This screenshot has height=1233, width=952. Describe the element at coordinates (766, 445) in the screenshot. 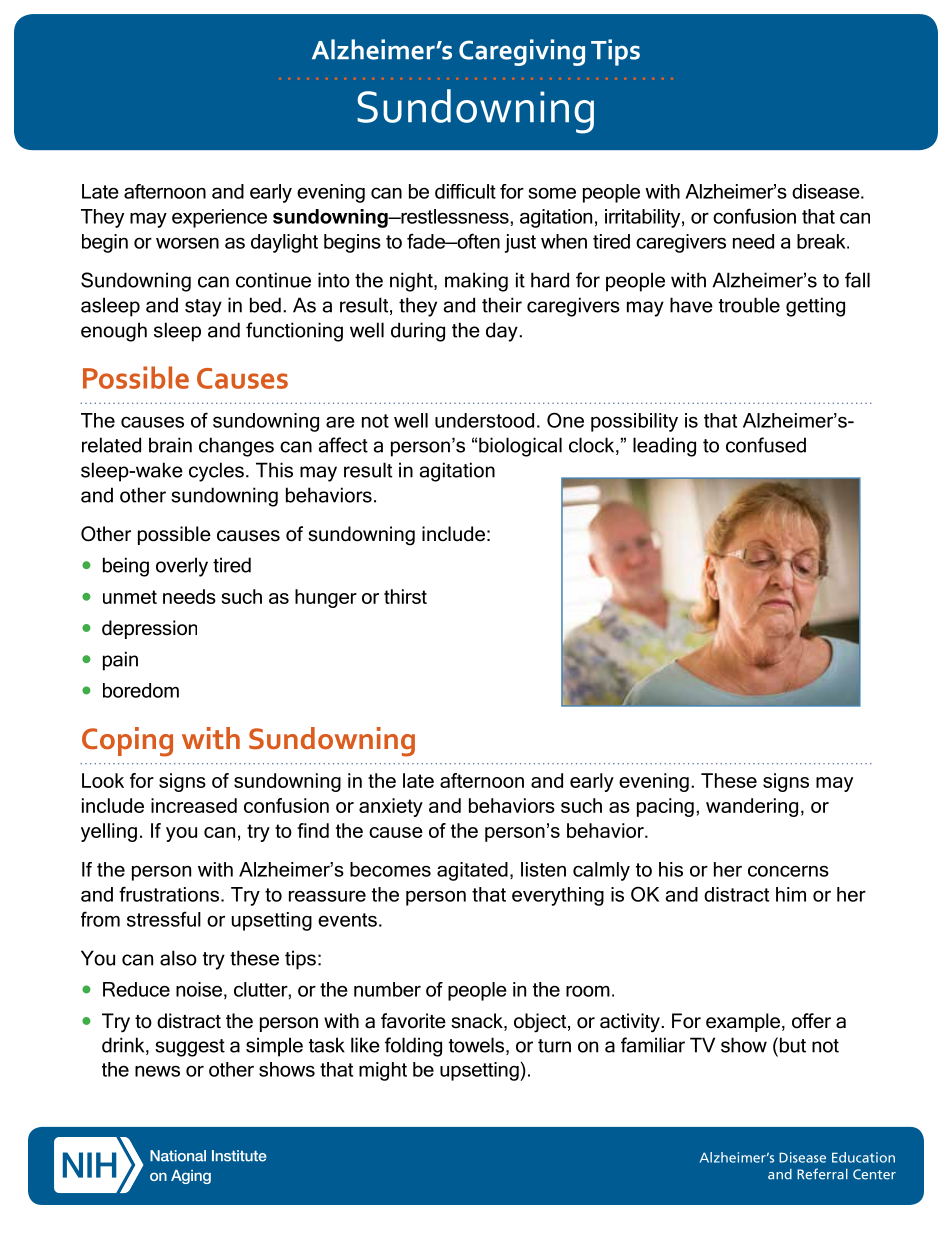

I see `confused` at that location.
